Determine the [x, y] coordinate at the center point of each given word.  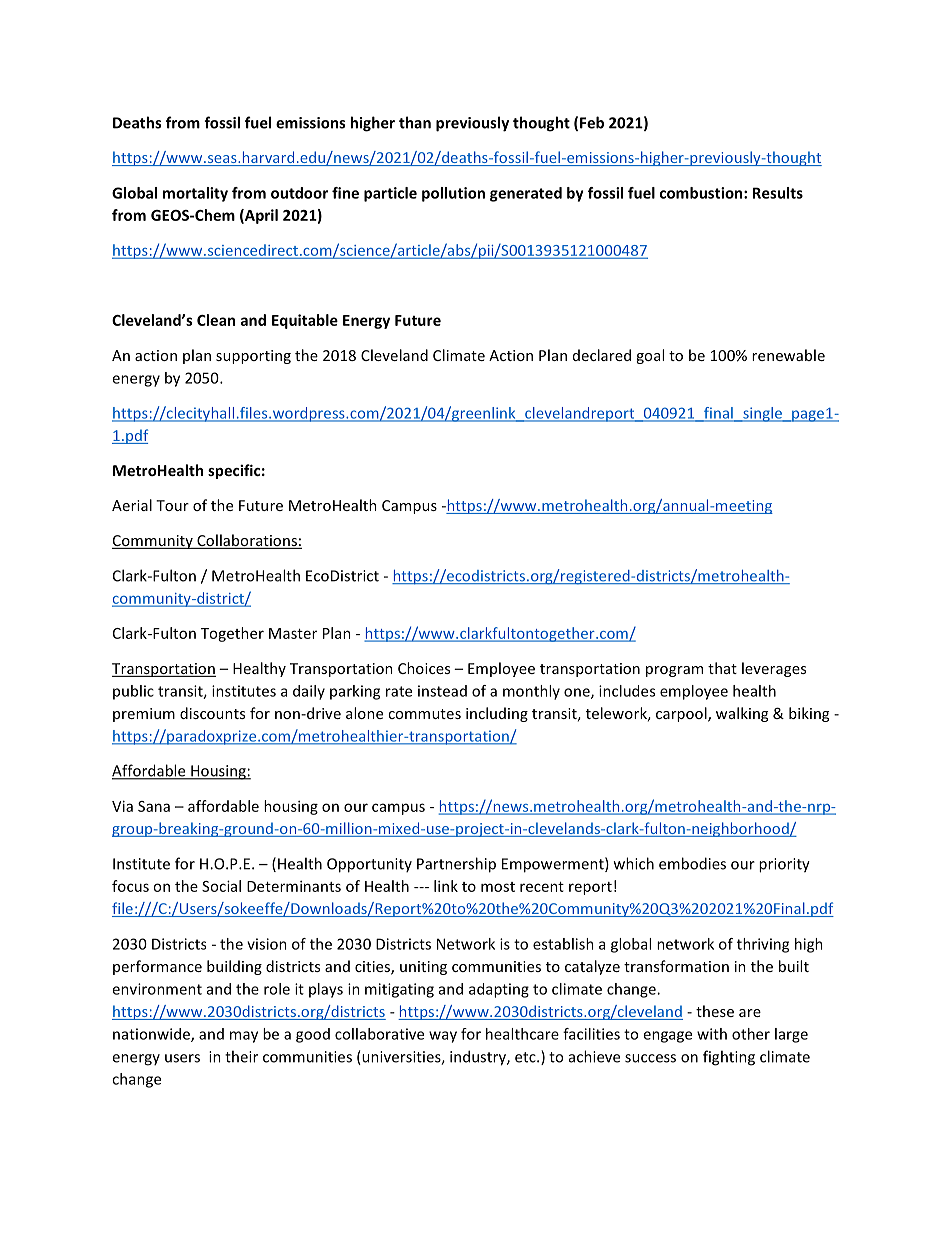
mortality [195, 194]
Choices [424, 668]
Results [778, 193]
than [415, 122]
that [722, 668]
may [244, 1037]
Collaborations [247, 541]
